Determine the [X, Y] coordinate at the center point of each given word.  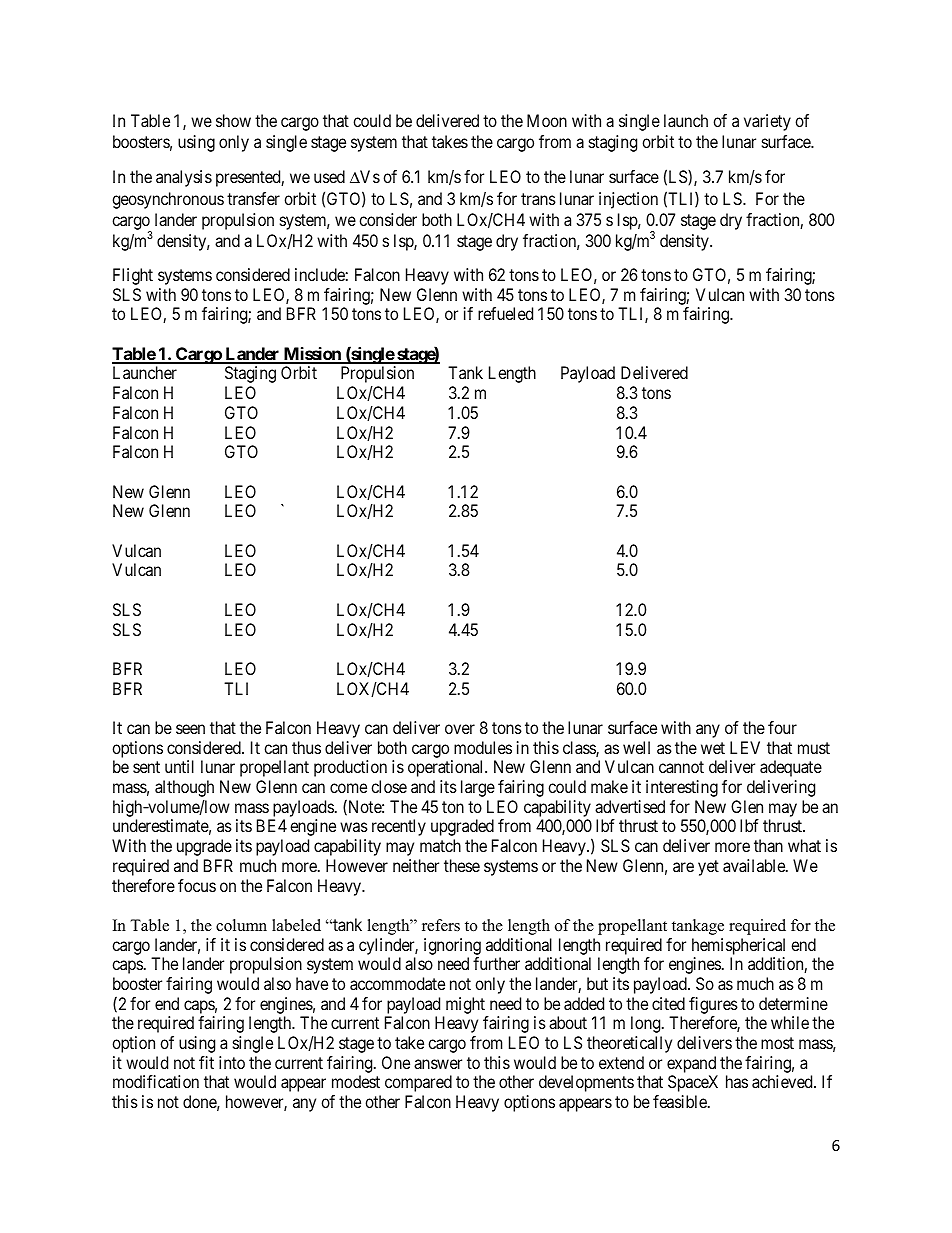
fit [206, 1062]
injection [628, 200]
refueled [505, 313]
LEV [745, 747]
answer [438, 1064]
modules [483, 747]
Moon [547, 120]
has [737, 1081]
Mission [312, 355]
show [233, 120]
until [179, 766]
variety [767, 122]
